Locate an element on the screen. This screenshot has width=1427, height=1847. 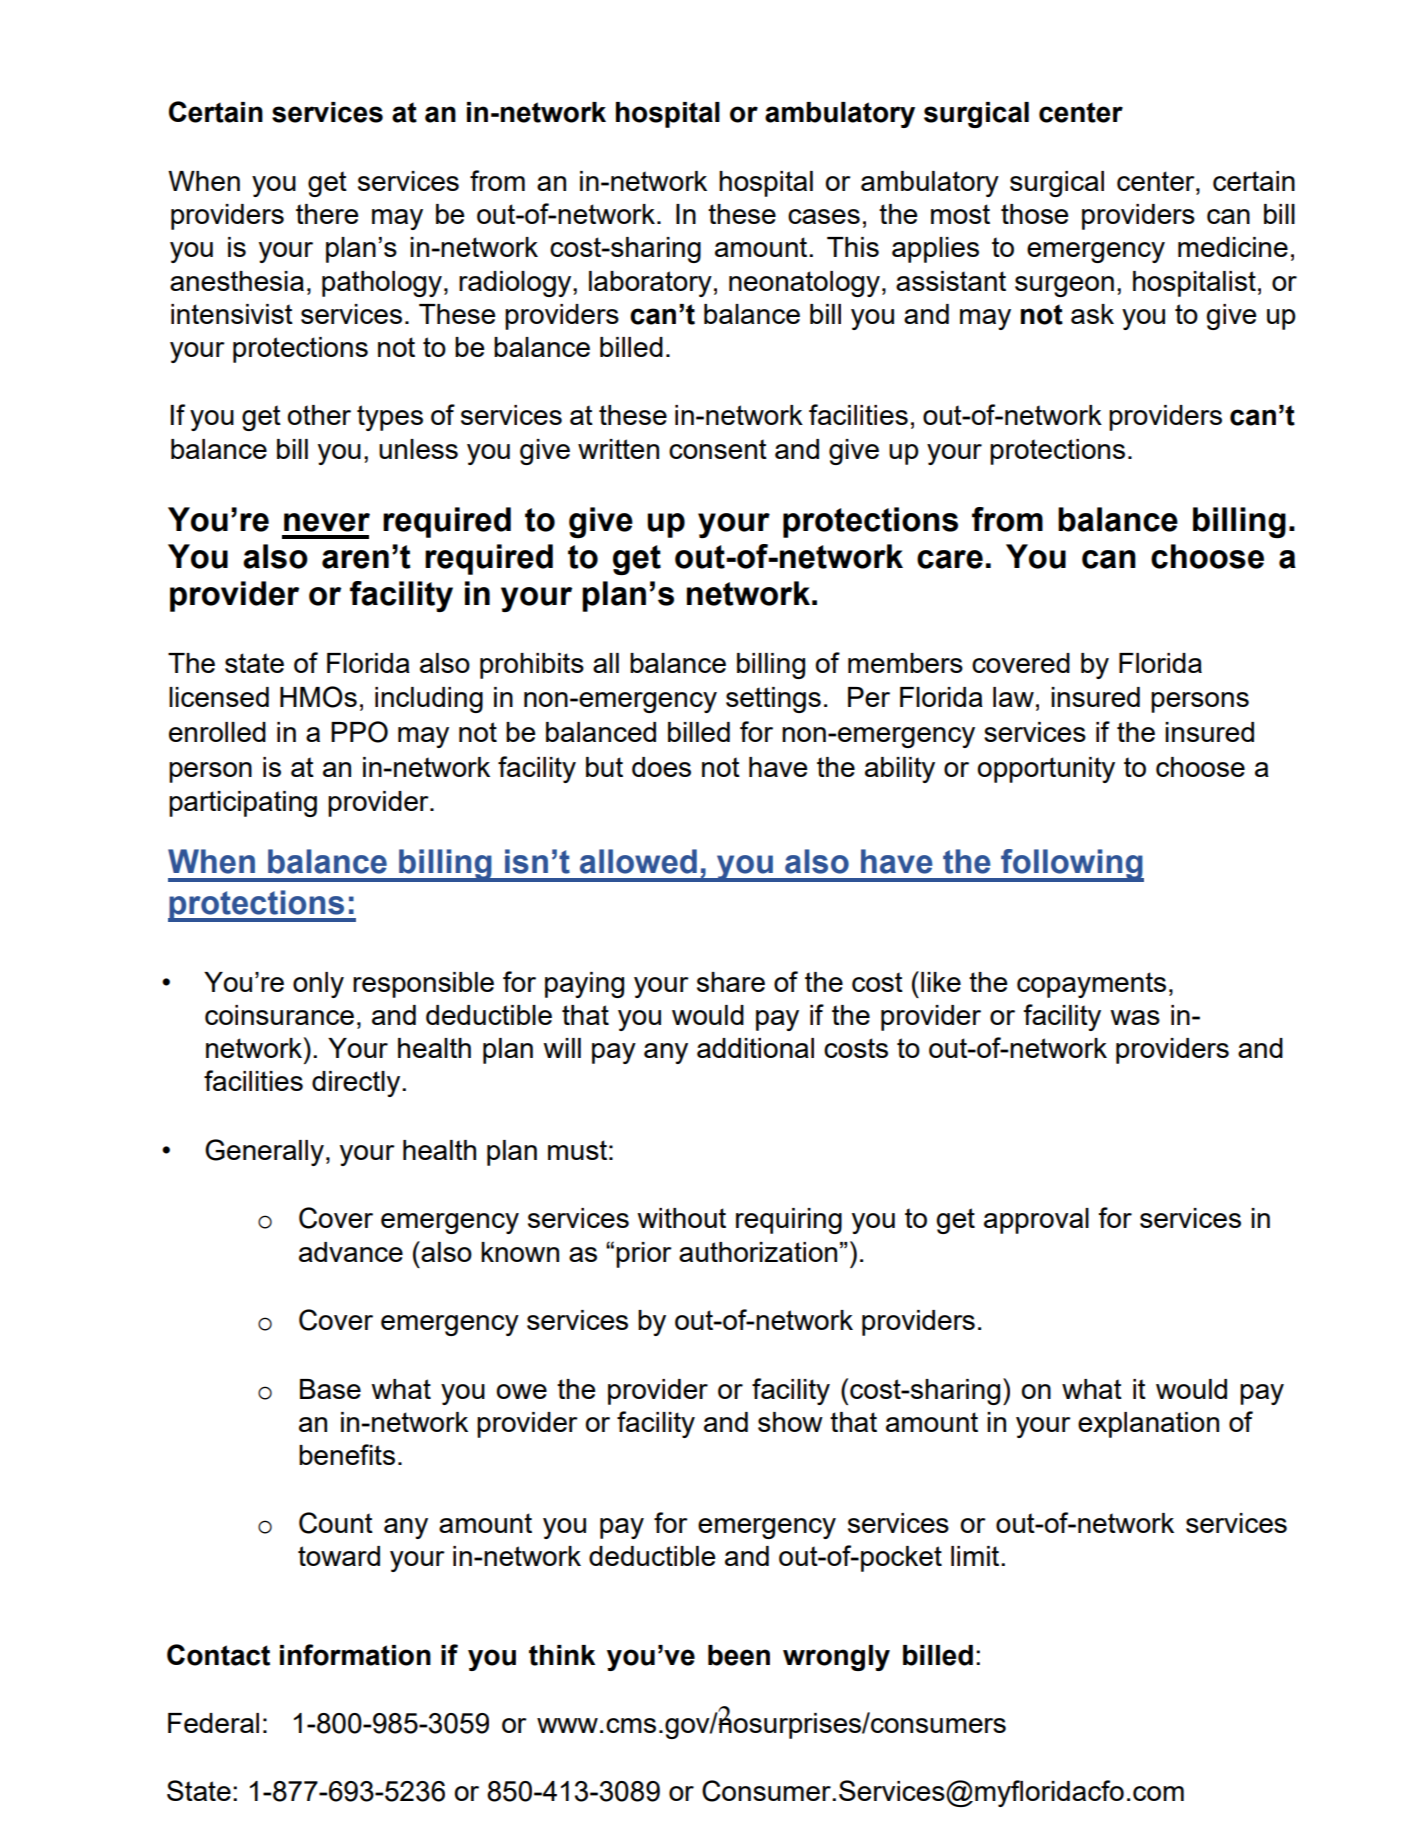
limit is located at coordinates (976, 1556).
